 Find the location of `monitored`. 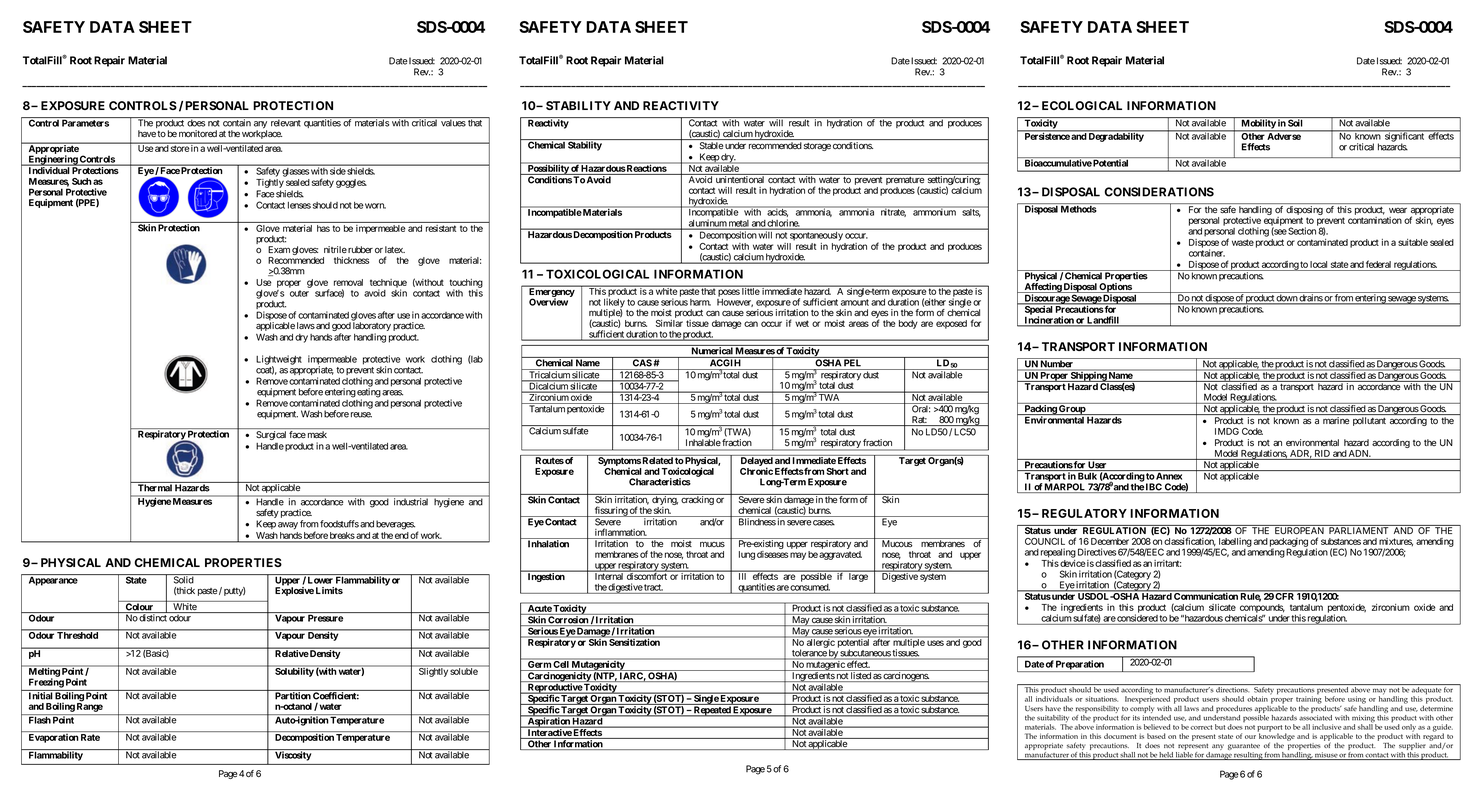

monitored is located at coordinates (198, 133).
